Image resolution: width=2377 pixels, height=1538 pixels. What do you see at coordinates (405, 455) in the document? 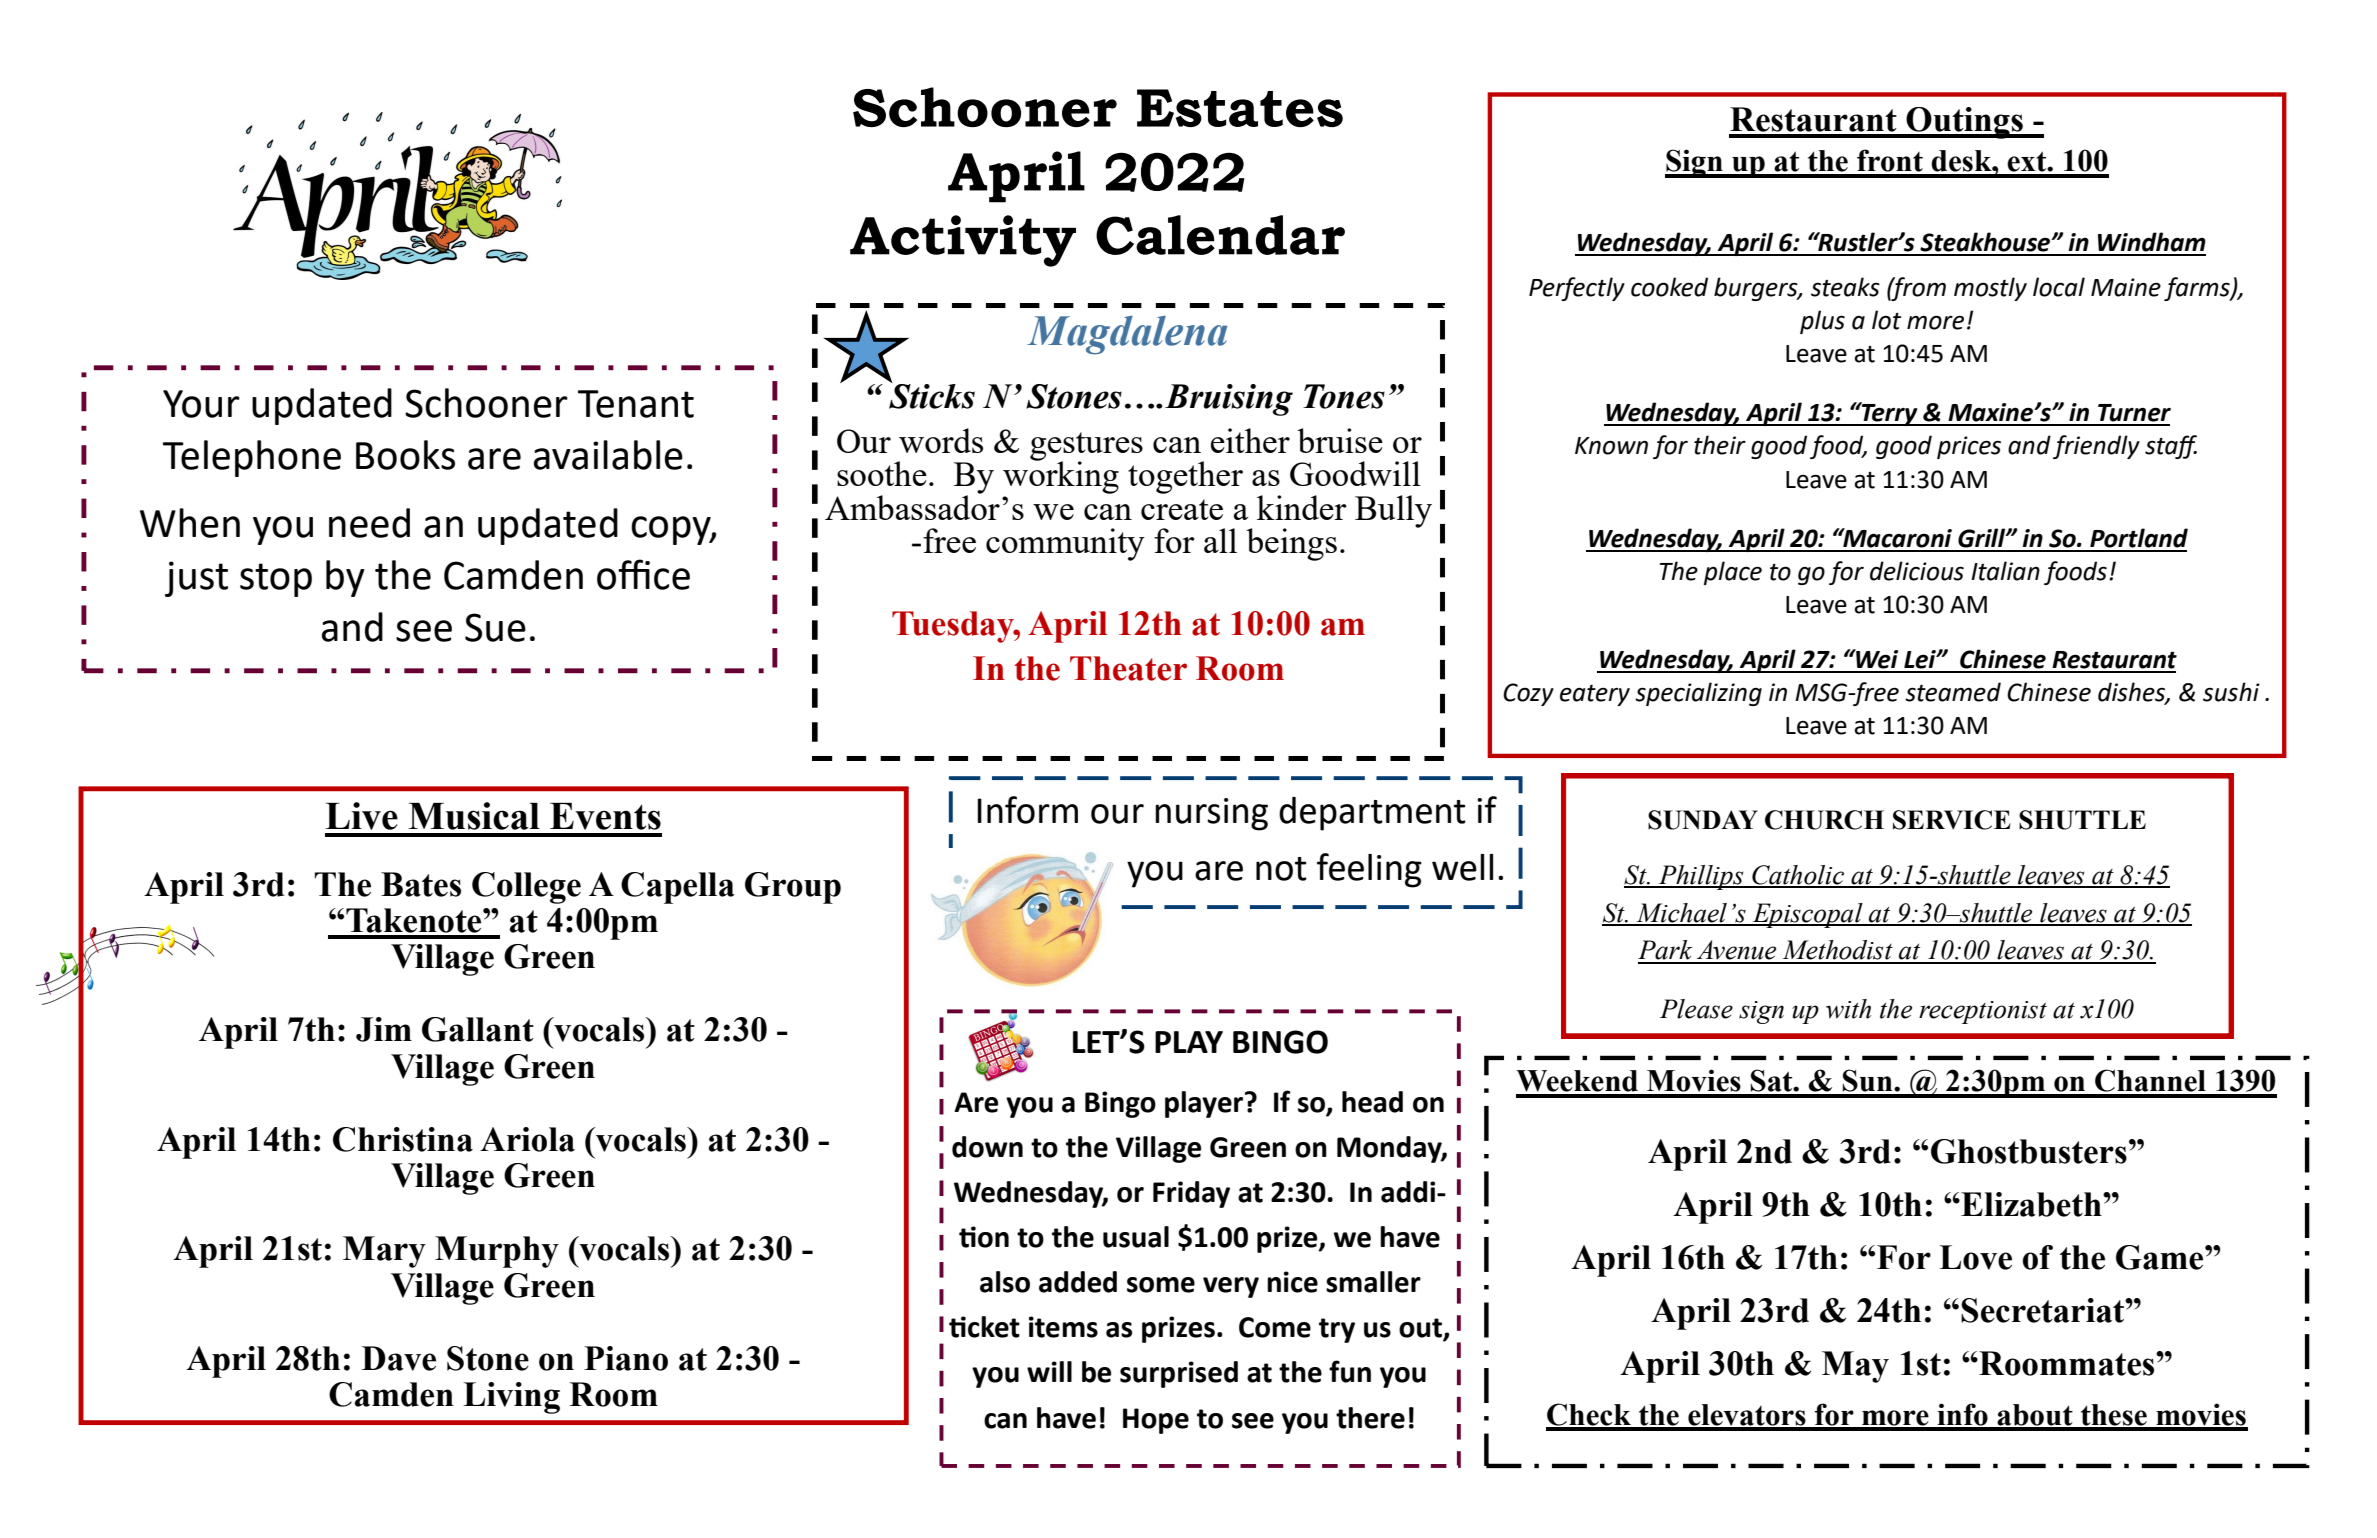
I see `Books` at bounding box center [405, 455].
